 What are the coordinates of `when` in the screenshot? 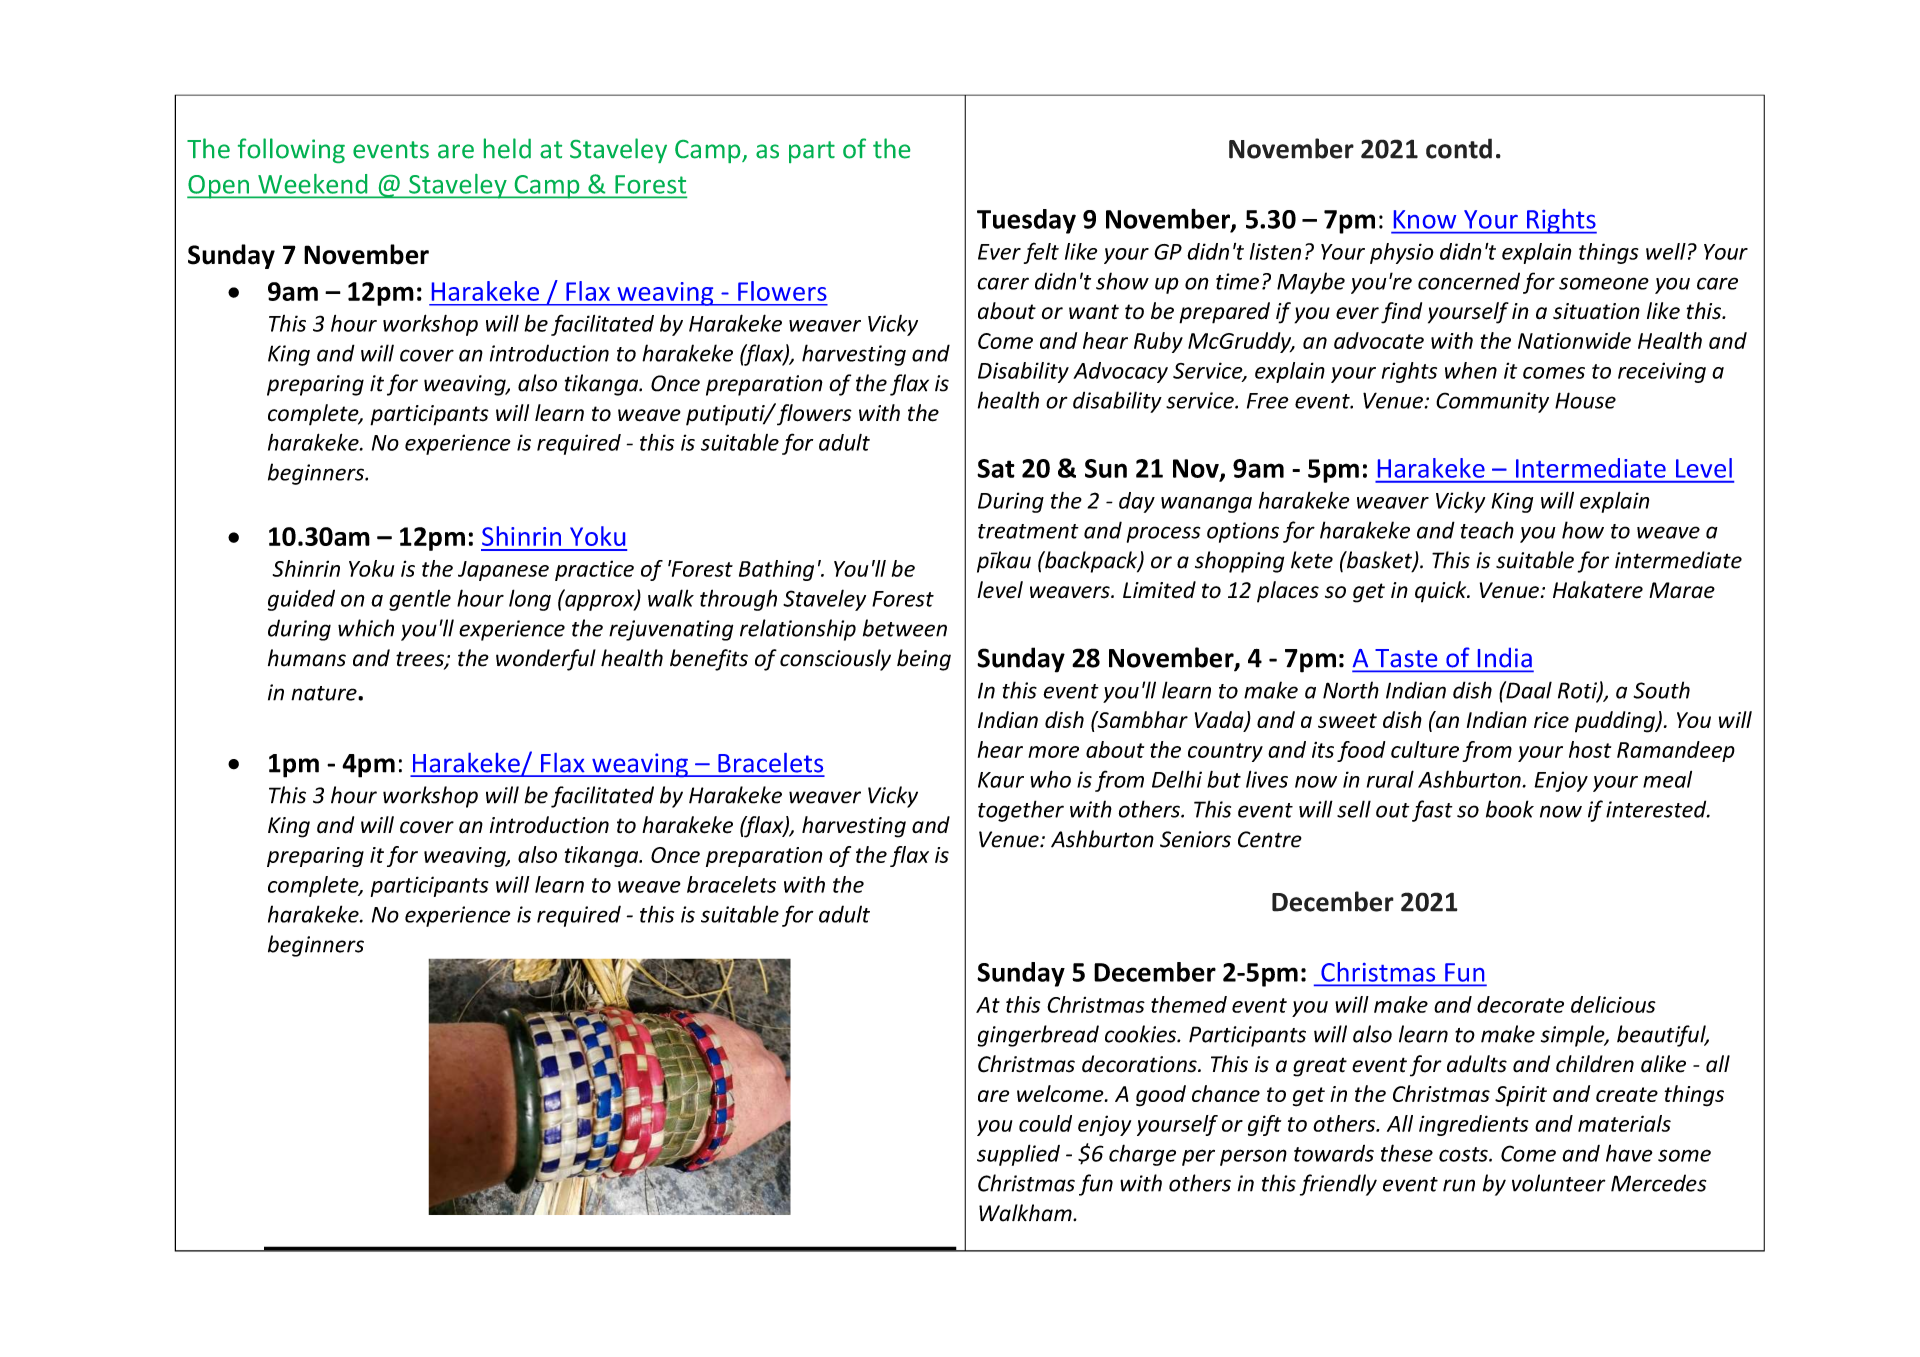 It's located at (1471, 370).
